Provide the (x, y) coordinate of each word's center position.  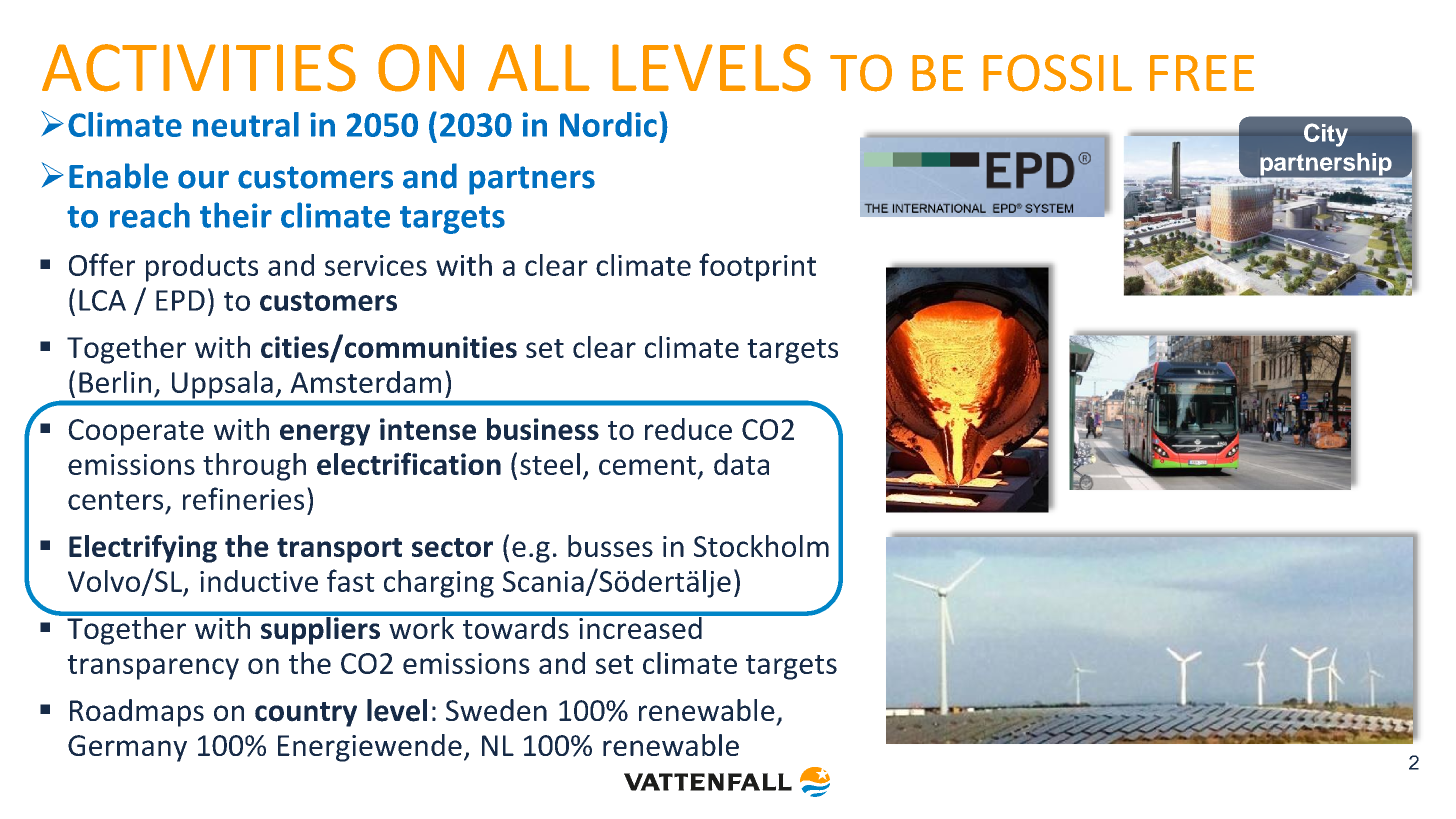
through (254, 467)
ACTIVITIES (199, 68)
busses (610, 546)
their (236, 215)
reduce (688, 429)
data (741, 464)
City (1326, 135)
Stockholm (761, 546)
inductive (259, 581)
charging (439, 584)
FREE (1202, 73)
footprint (757, 267)
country (306, 714)
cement (647, 465)
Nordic (608, 124)
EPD (180, 300)
